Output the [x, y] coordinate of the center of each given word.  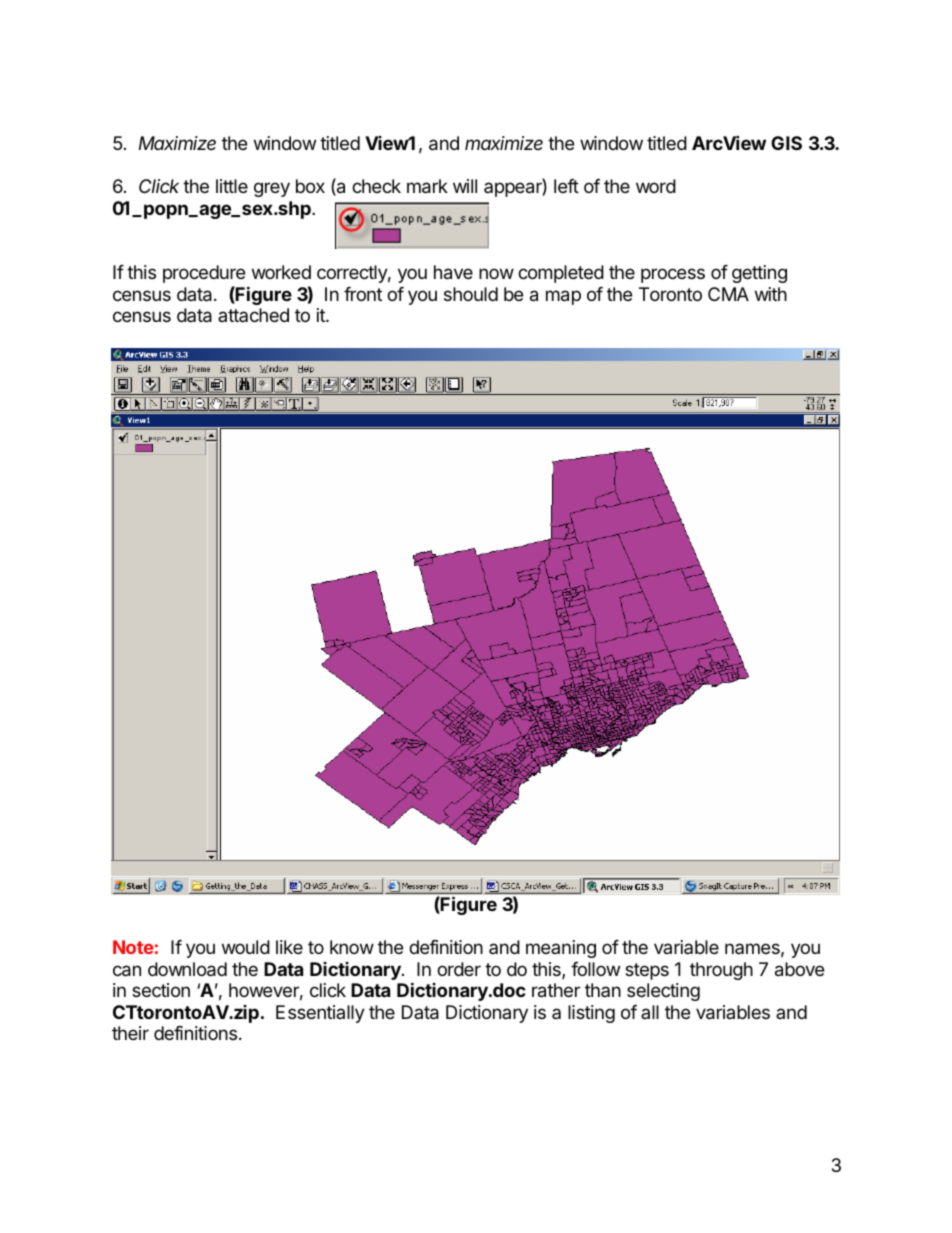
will [465, 186]
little [232, 186]
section [161, 990]
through [721, 971]
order [459, 969]
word [656, 186]
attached [253, 315]
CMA [728, 294]
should [471, 294]
